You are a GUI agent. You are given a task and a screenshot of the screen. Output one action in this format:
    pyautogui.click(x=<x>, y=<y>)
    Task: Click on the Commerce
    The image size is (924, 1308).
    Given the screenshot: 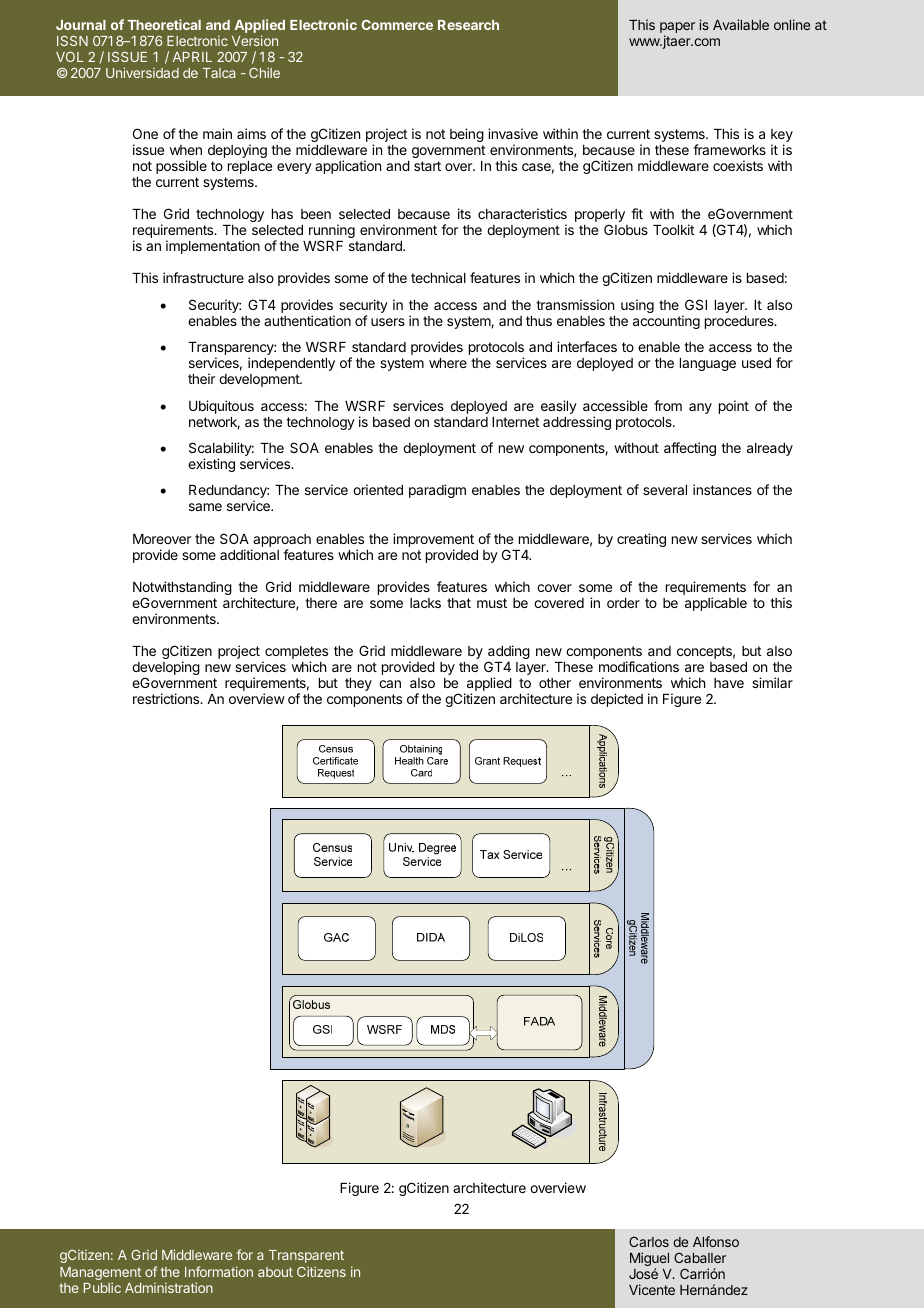 What is the action you would take?
    pyautogui.click(x=397, y=25)
